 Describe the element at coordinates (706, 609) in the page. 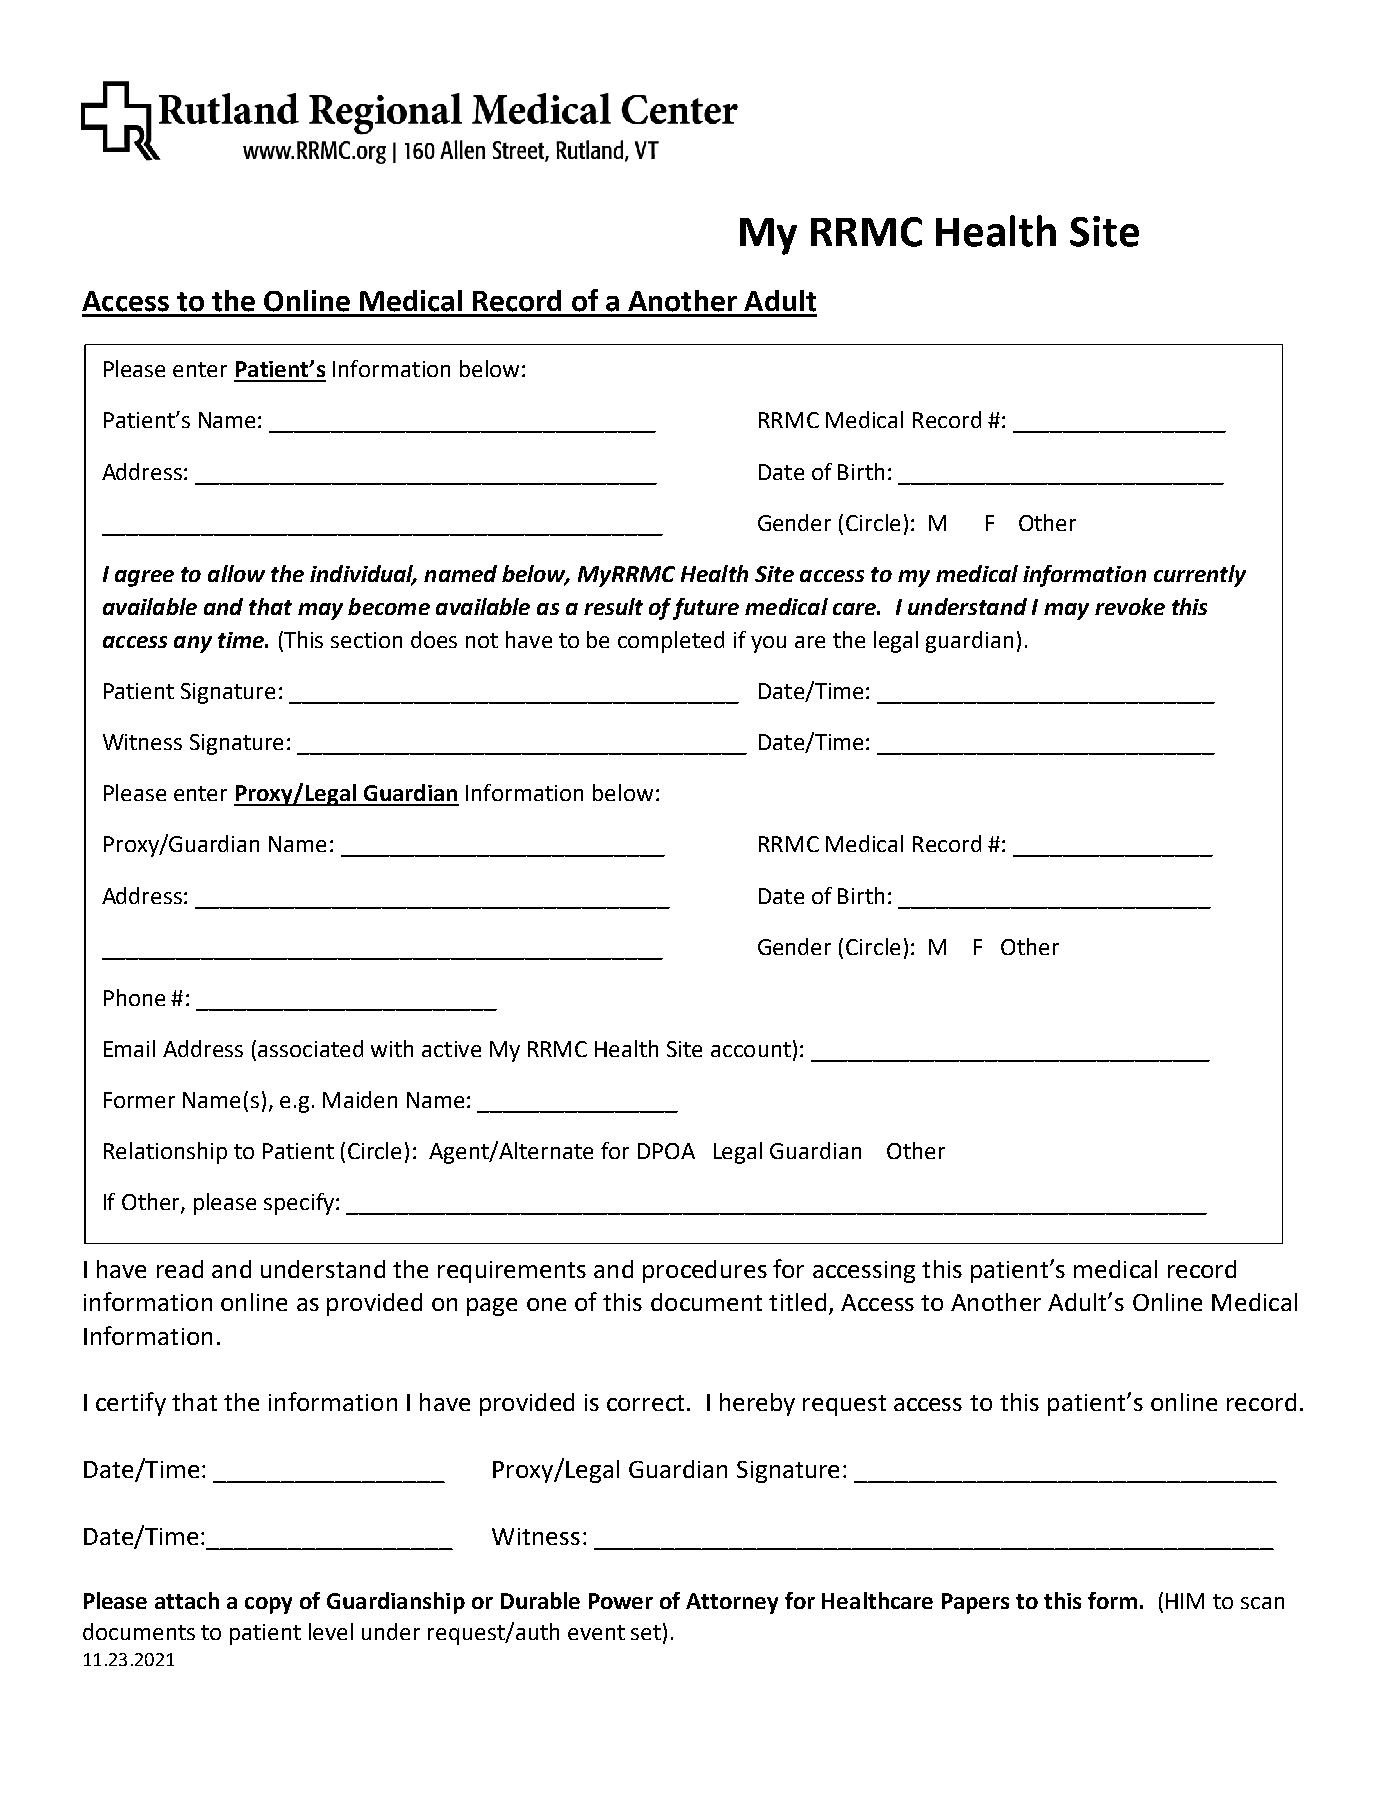

I see `future` at that location.
